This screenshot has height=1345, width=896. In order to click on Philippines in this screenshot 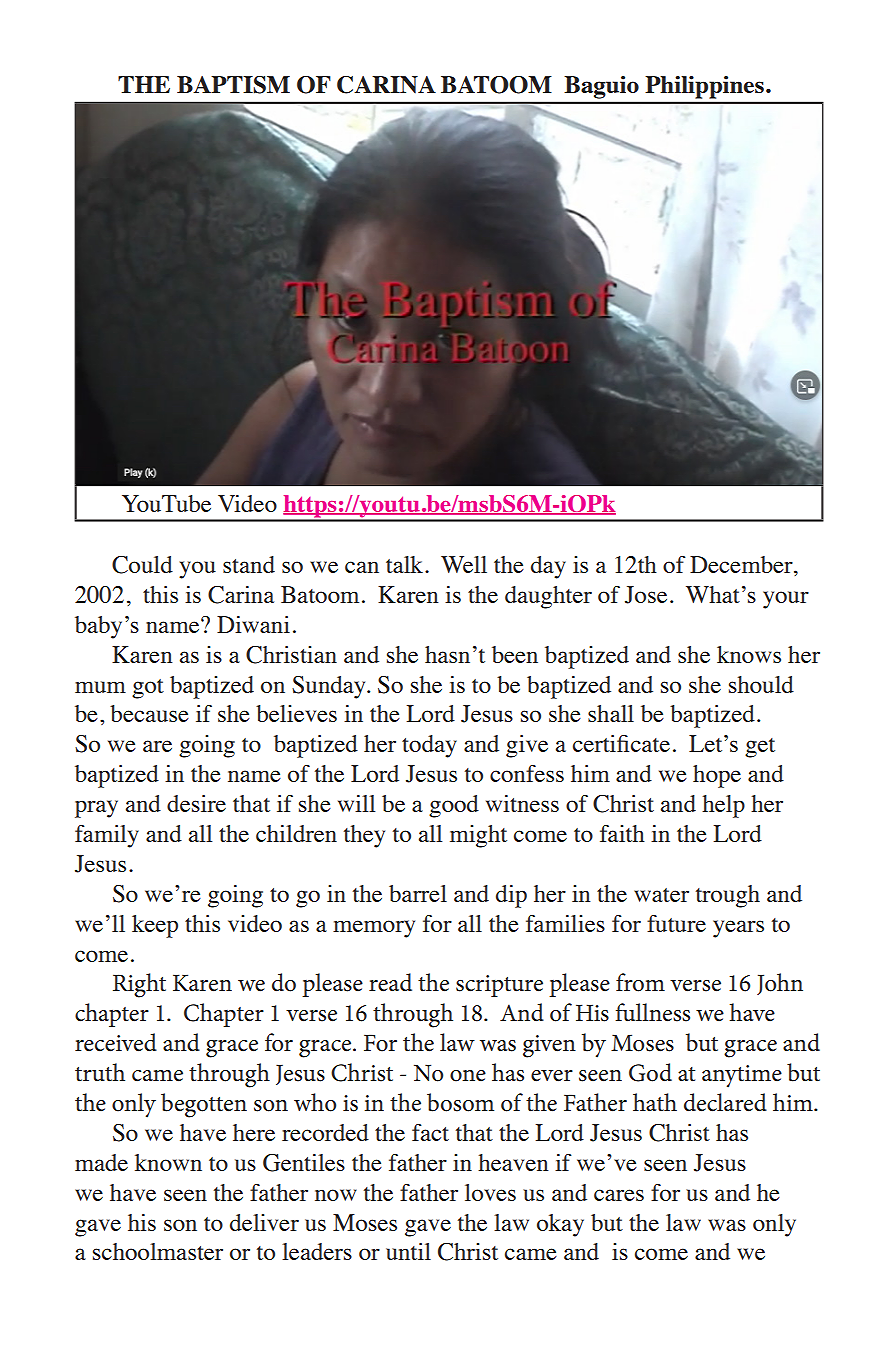, I will do `click(705, 87)`.
